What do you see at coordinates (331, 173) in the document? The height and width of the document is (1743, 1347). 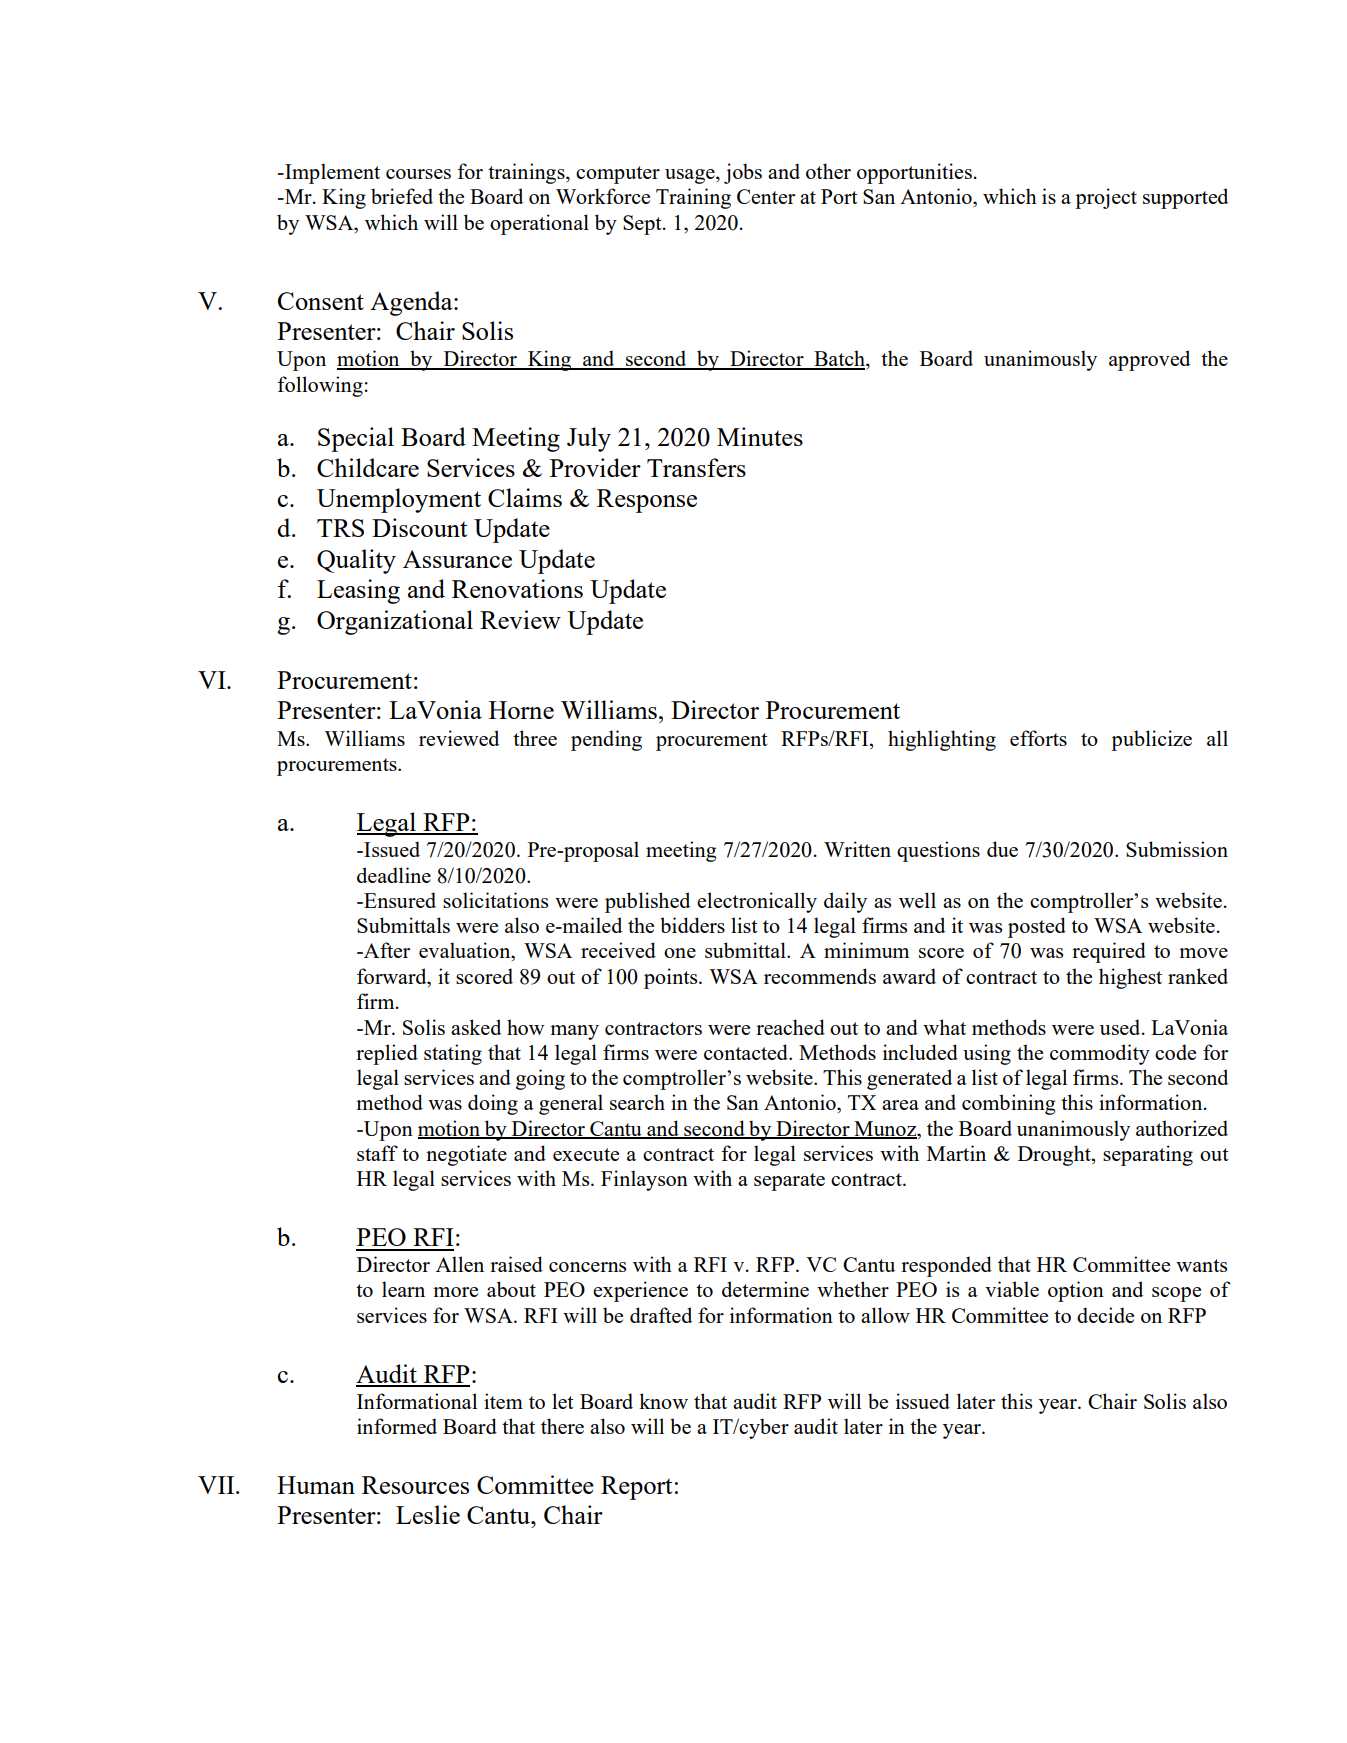 I see `Implement` at bounding box center [331, 173].
